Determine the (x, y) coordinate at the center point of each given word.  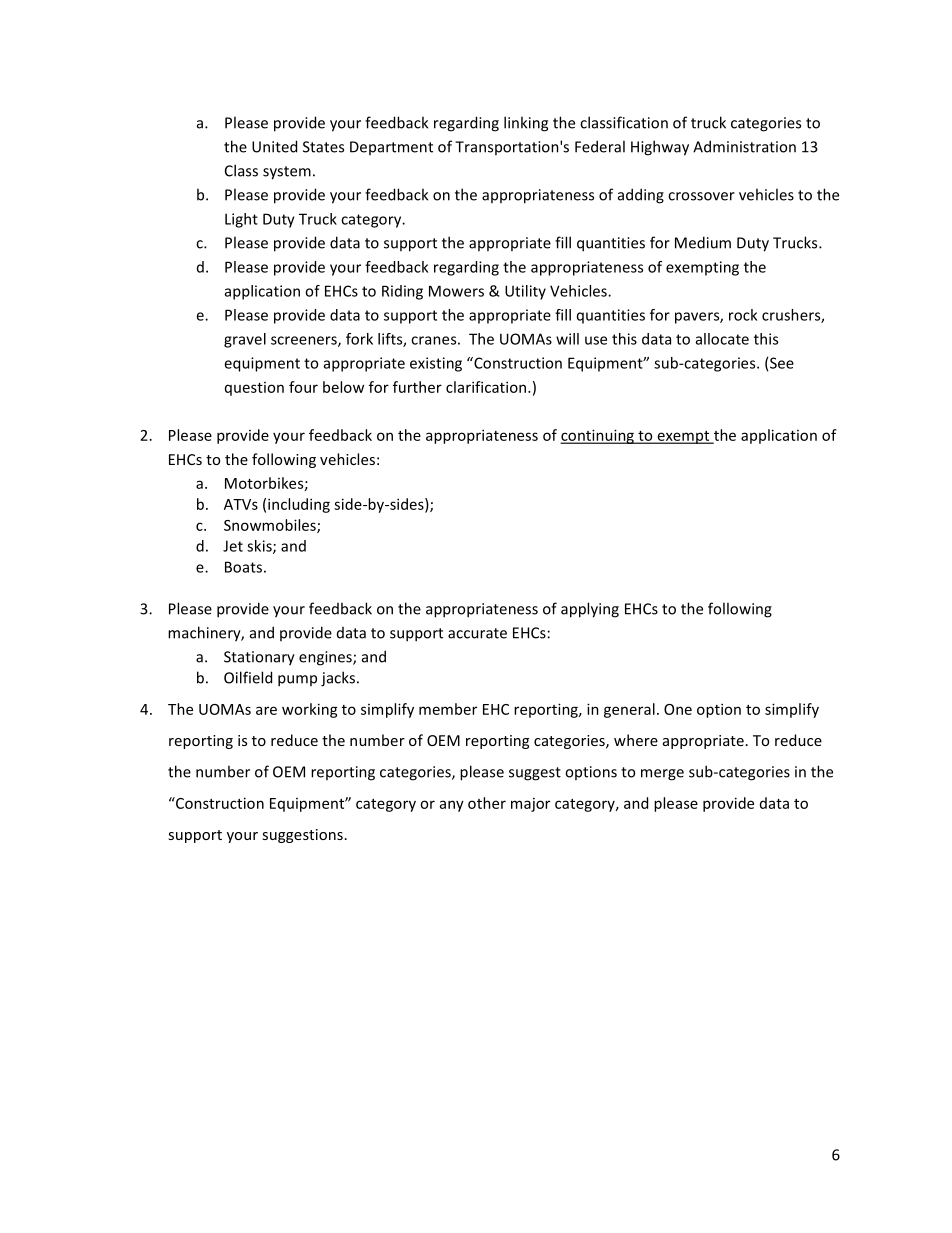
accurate (477, 633)
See (782, 363)
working (310, 710)
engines (326, 658)
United (274, 146)
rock (743, 315)
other (487, 803)
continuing (598, 436)
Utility (525, 292)
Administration (744, 146)
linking (526, 124)
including (299, 505)
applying (590, 610)
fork (359, 339)
